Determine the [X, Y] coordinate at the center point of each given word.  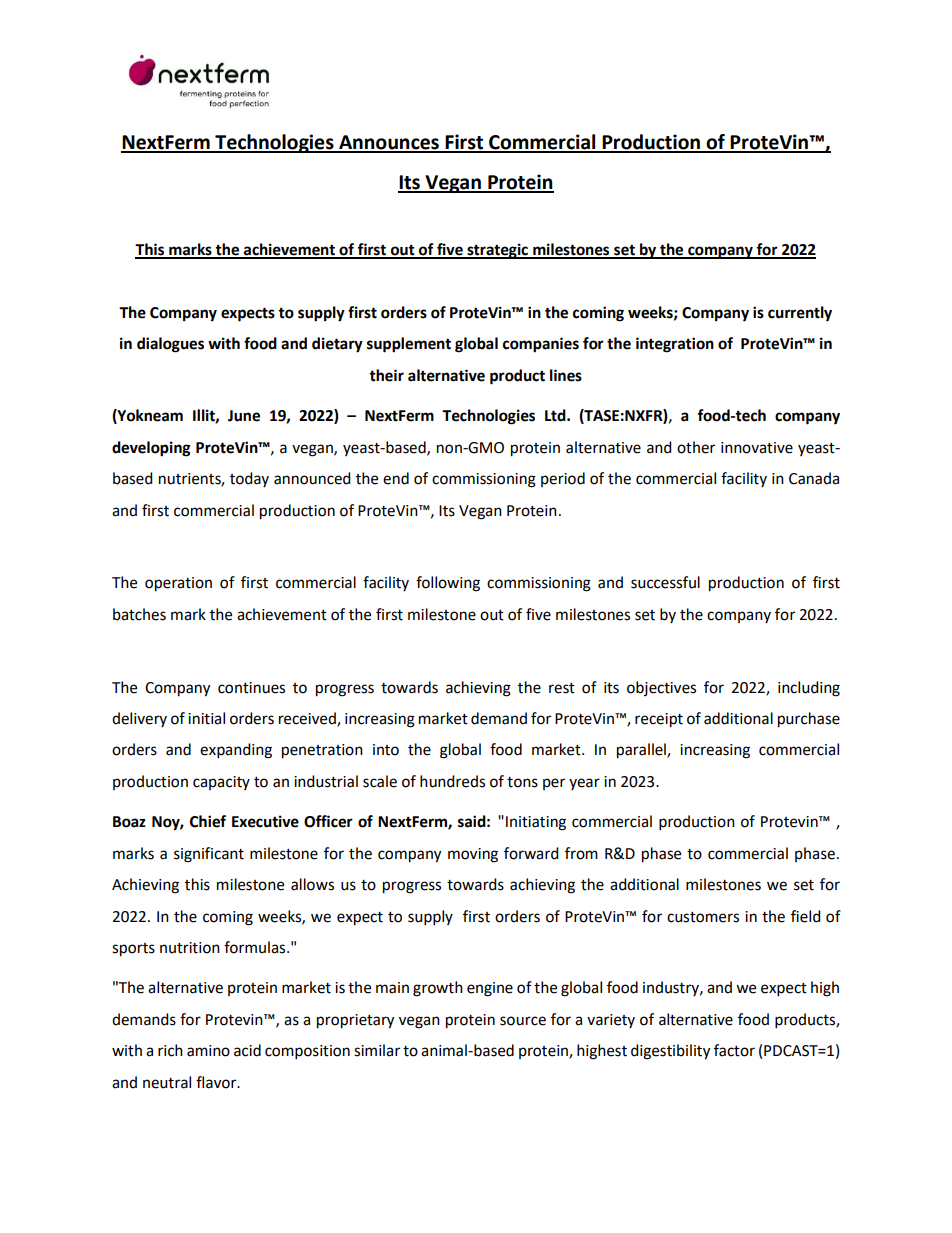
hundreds [452, 781]
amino [208, 1051]
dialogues [170, 345]
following [448, 584]
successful [665, 582]
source [523, 1021]
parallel [642, 751]
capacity [221, 783]
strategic [497, 251]
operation [178, 584]
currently [800, 314]
